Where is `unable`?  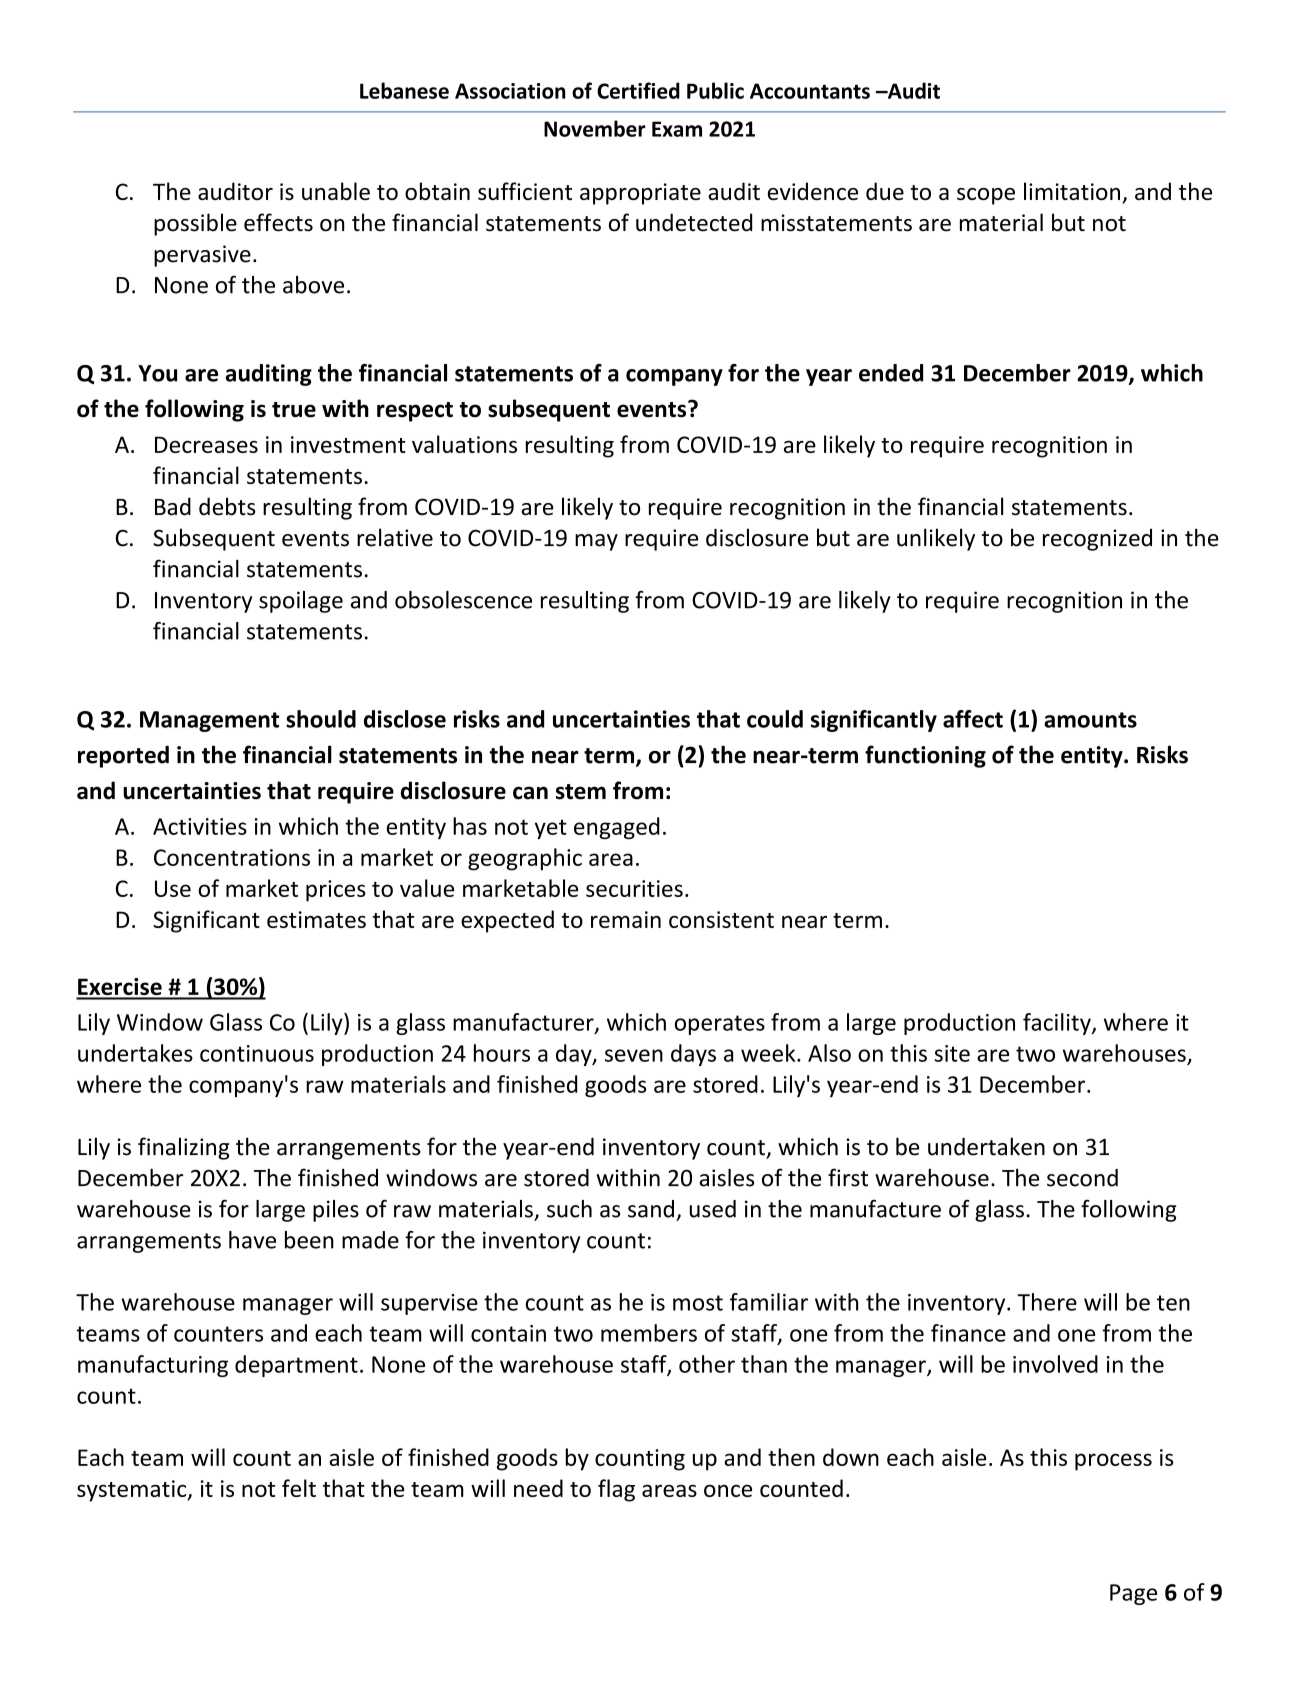
unable is located at coordinates (336, 191).
